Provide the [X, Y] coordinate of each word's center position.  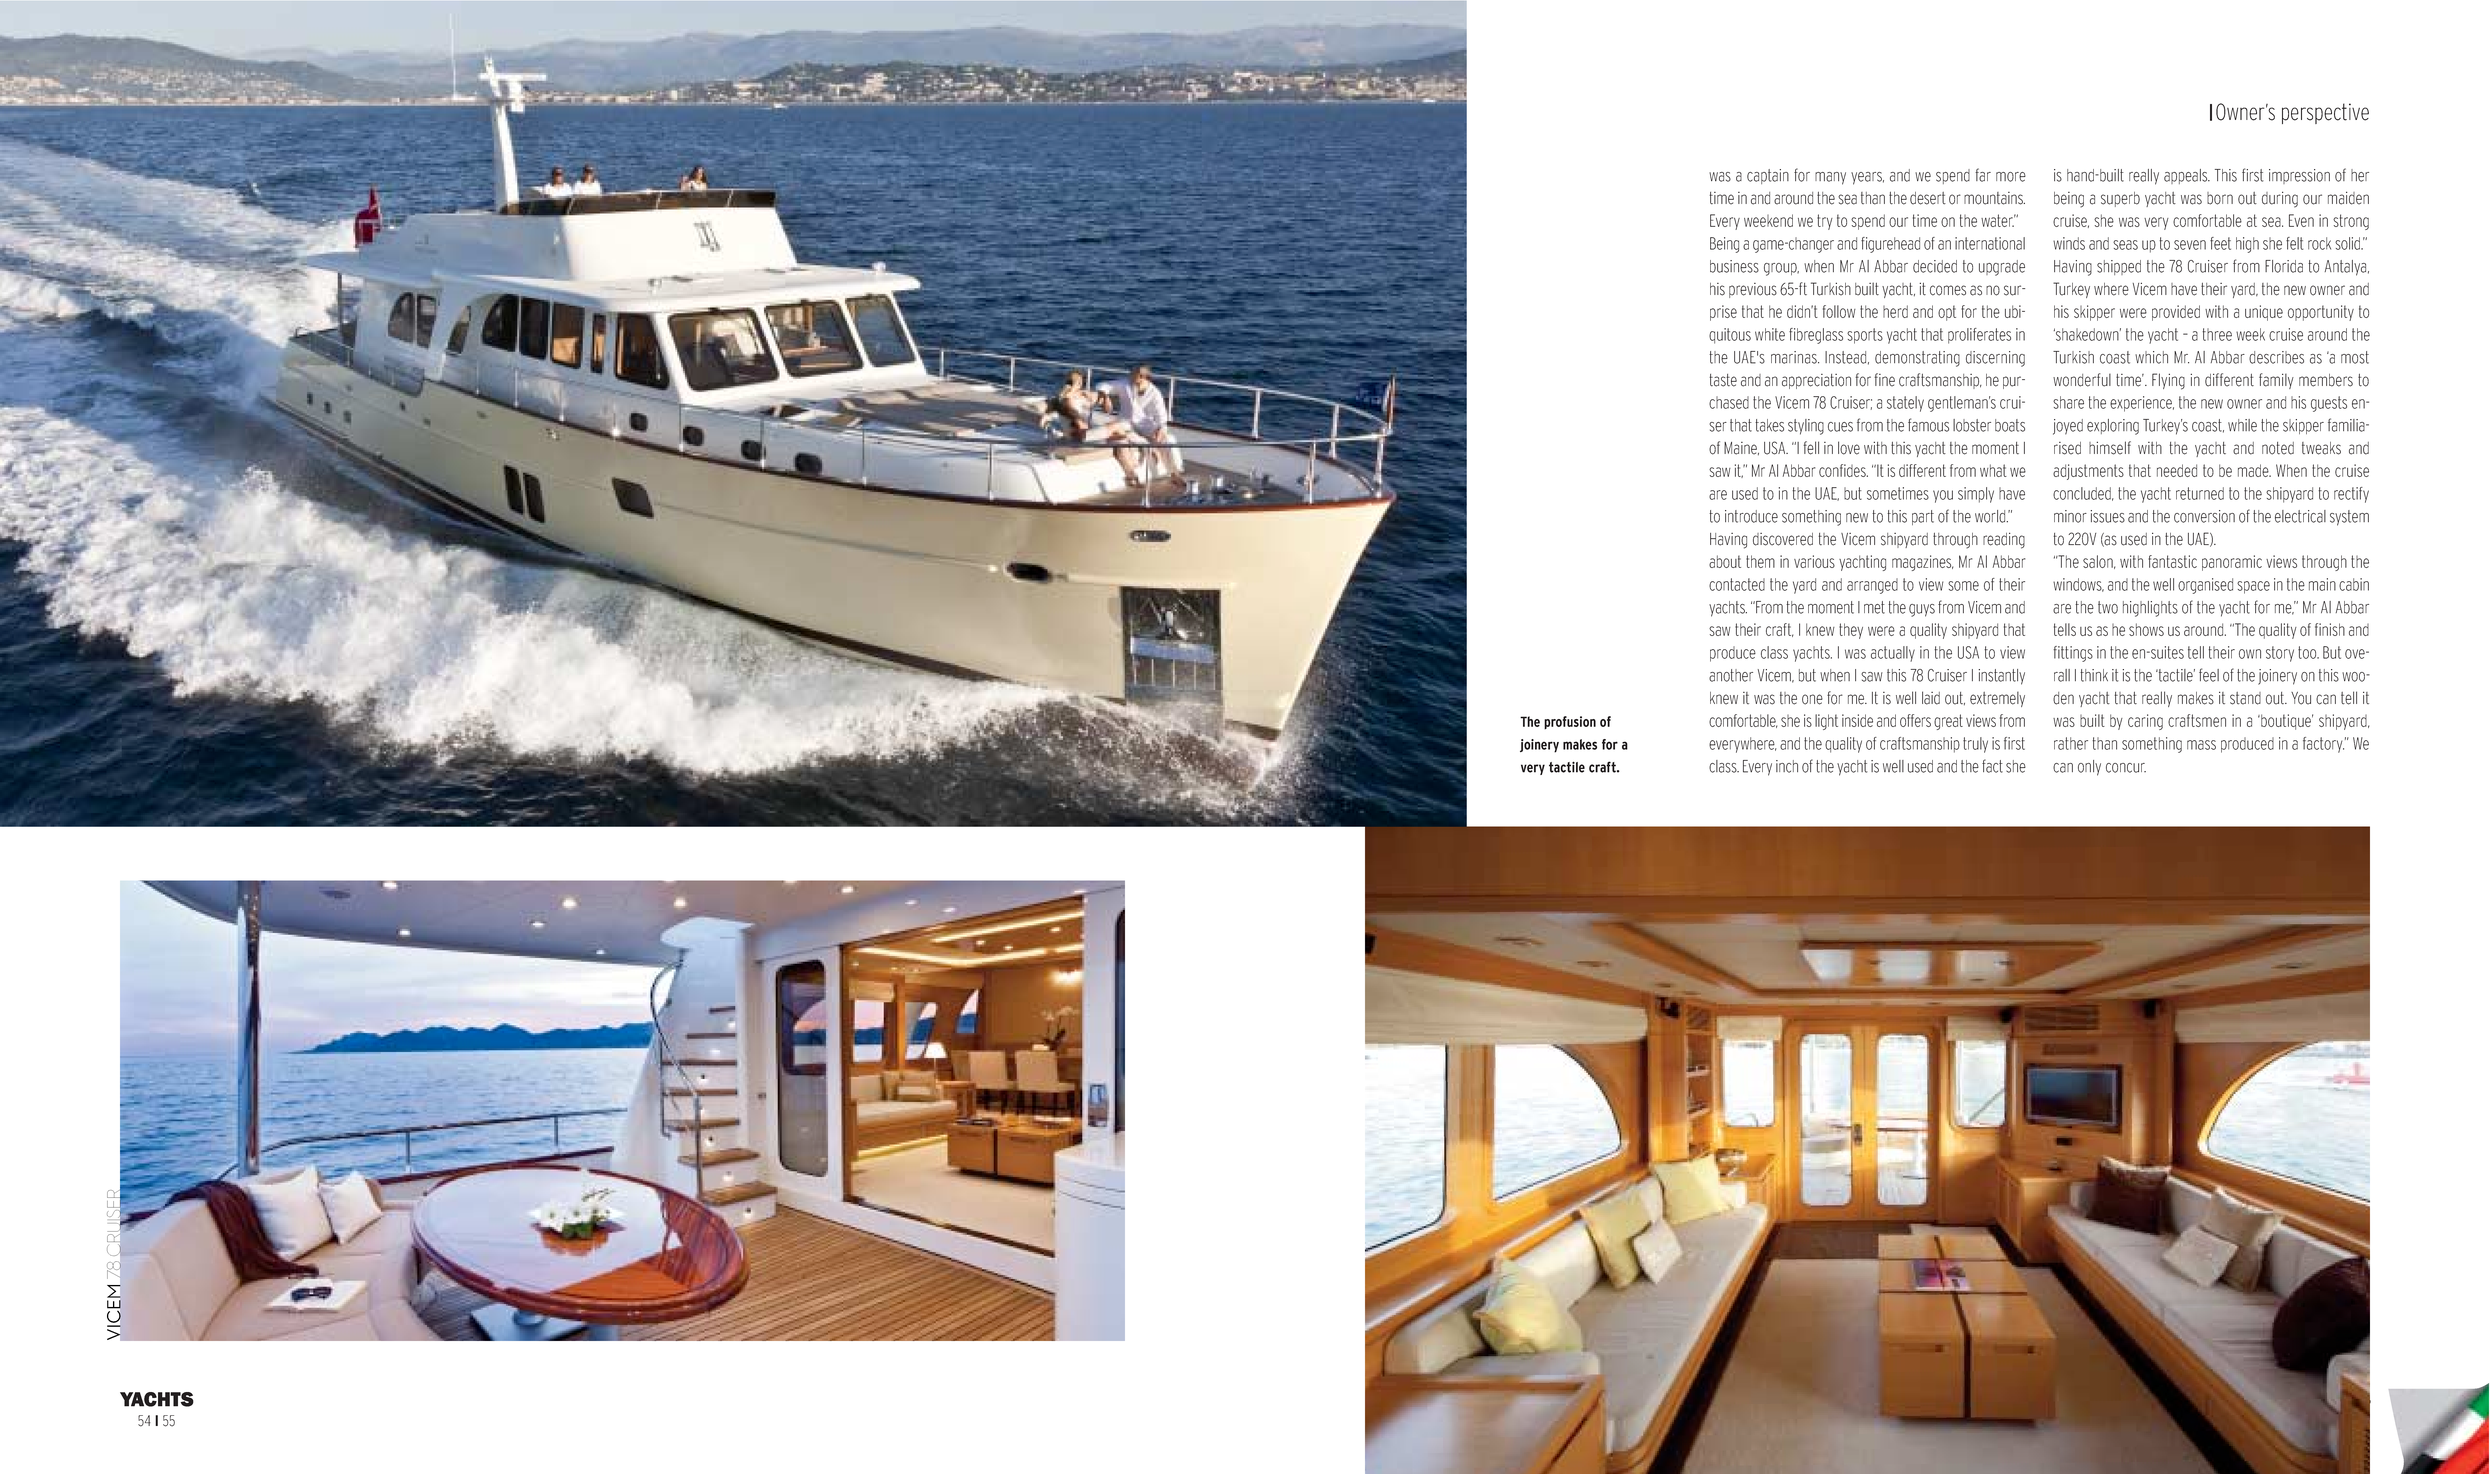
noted [2278, 448]
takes [1769, 425]
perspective [2325, 113]
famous [1928, 425]
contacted [1737, 584]
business [1734, 266]
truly [1975, 745]
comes [1948, 290]
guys [1922, 610]
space [2253, 587]
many [1830, 178]
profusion [1570, 722]
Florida [2284, 266]
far [1983, 175]
